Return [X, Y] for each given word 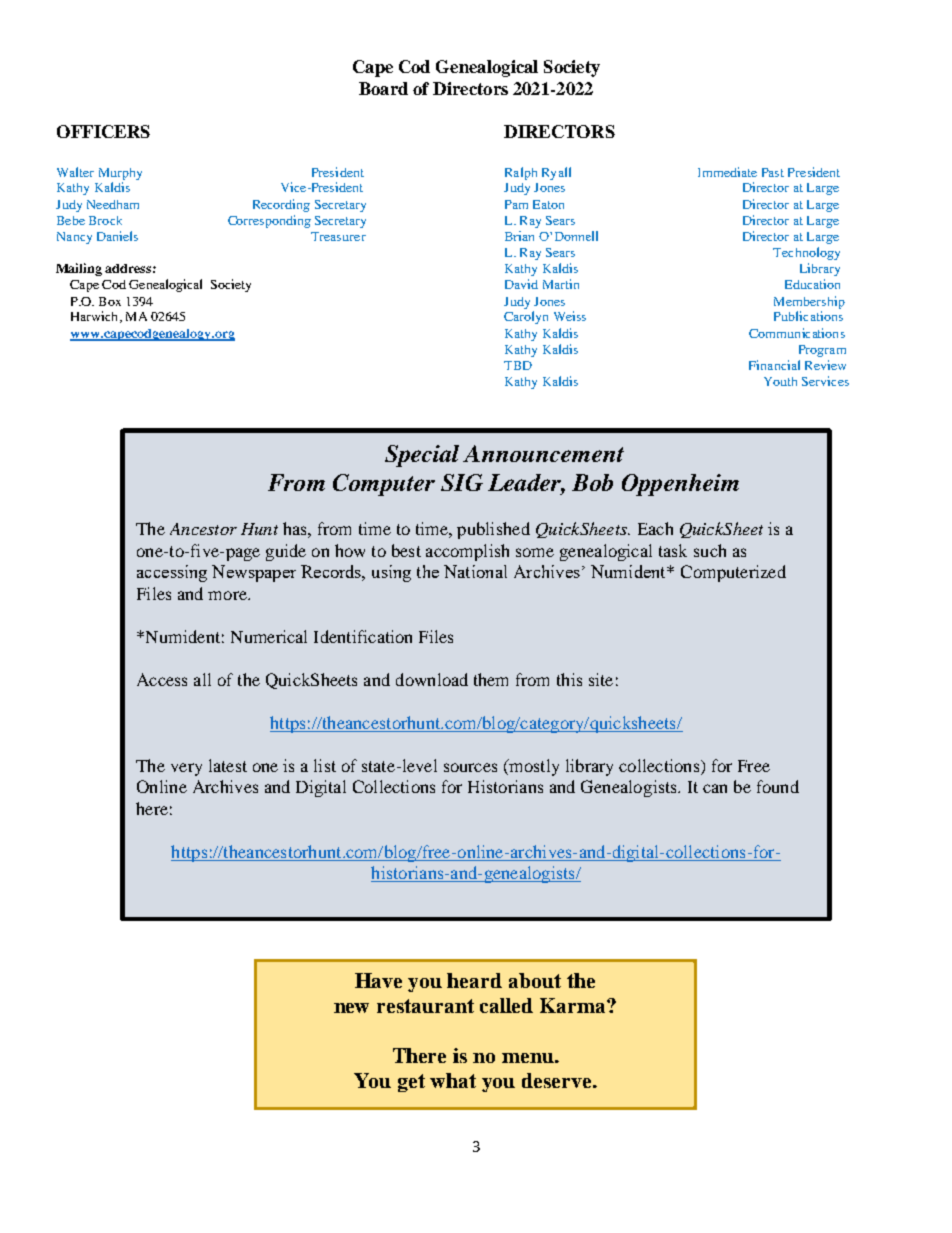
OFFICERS [103, 131]
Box [110, 301]
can [715, 788]
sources [470, 767]
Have [378, 980]
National [475, 571]
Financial [774, 365]
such [710, 550]
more [228, 595]
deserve [558, 1080]
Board [383, 88]
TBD [518, 365]
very [186, 769]
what [453, 1080]
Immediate [727, 172]
